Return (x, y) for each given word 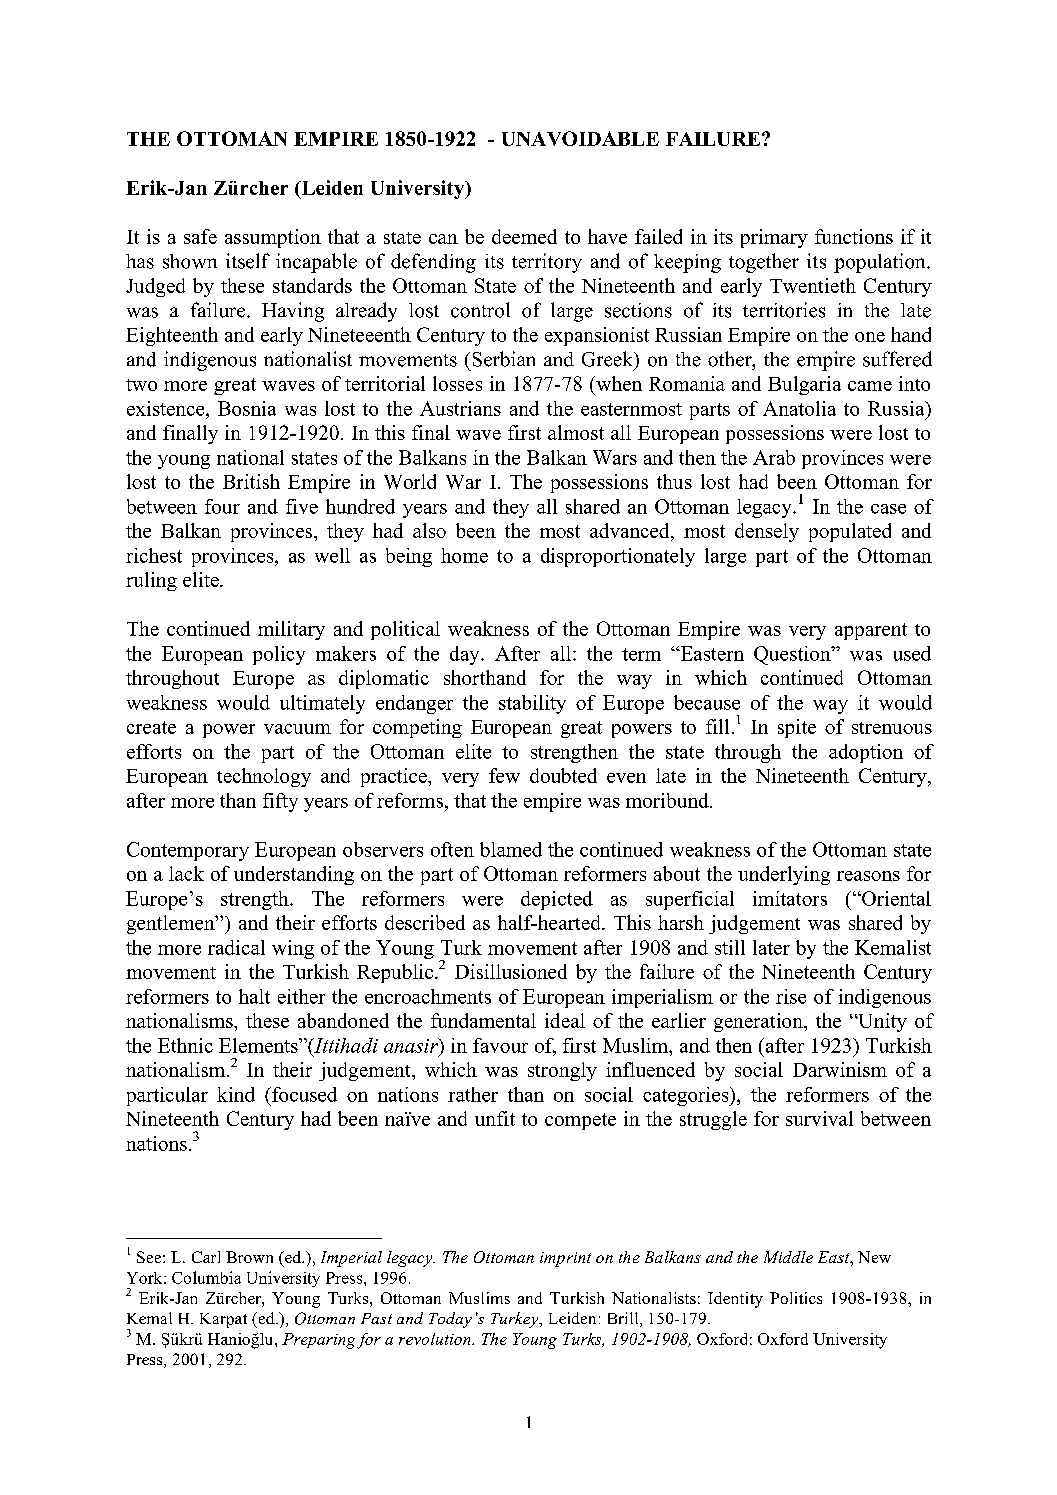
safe (200, 236)
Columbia (206, 1277)
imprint (565, 1259)
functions (854, 236)
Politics (796, 1298)
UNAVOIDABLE (580, 138)
